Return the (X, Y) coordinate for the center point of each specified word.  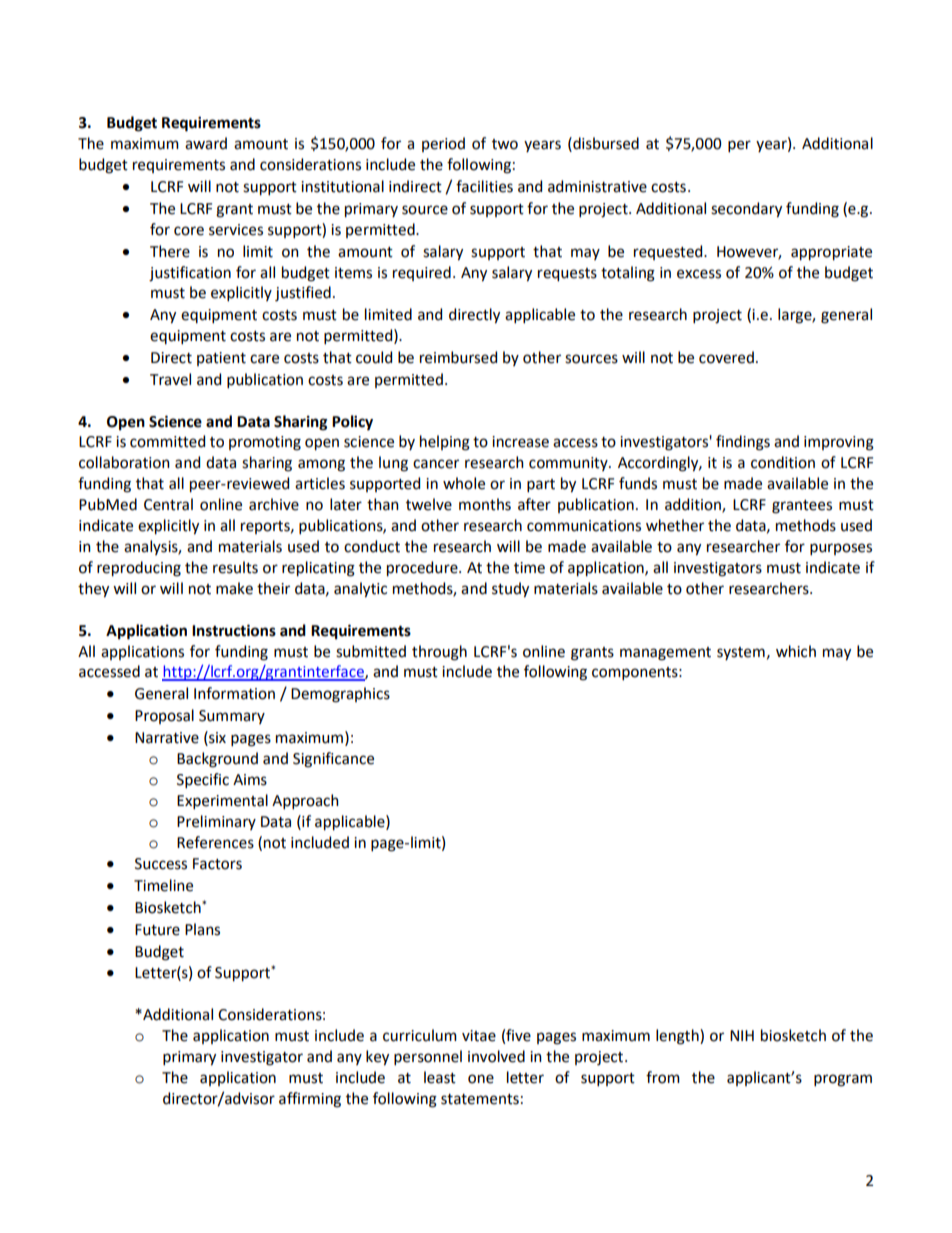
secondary (746, 210)
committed (167, 441)
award (206, 143)
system (741, 653)
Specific (203, 780)
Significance (333, 760)
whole (464, 483)
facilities (484, 186)
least (440, 1077)
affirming (310, 1100)
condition (783, 462)
